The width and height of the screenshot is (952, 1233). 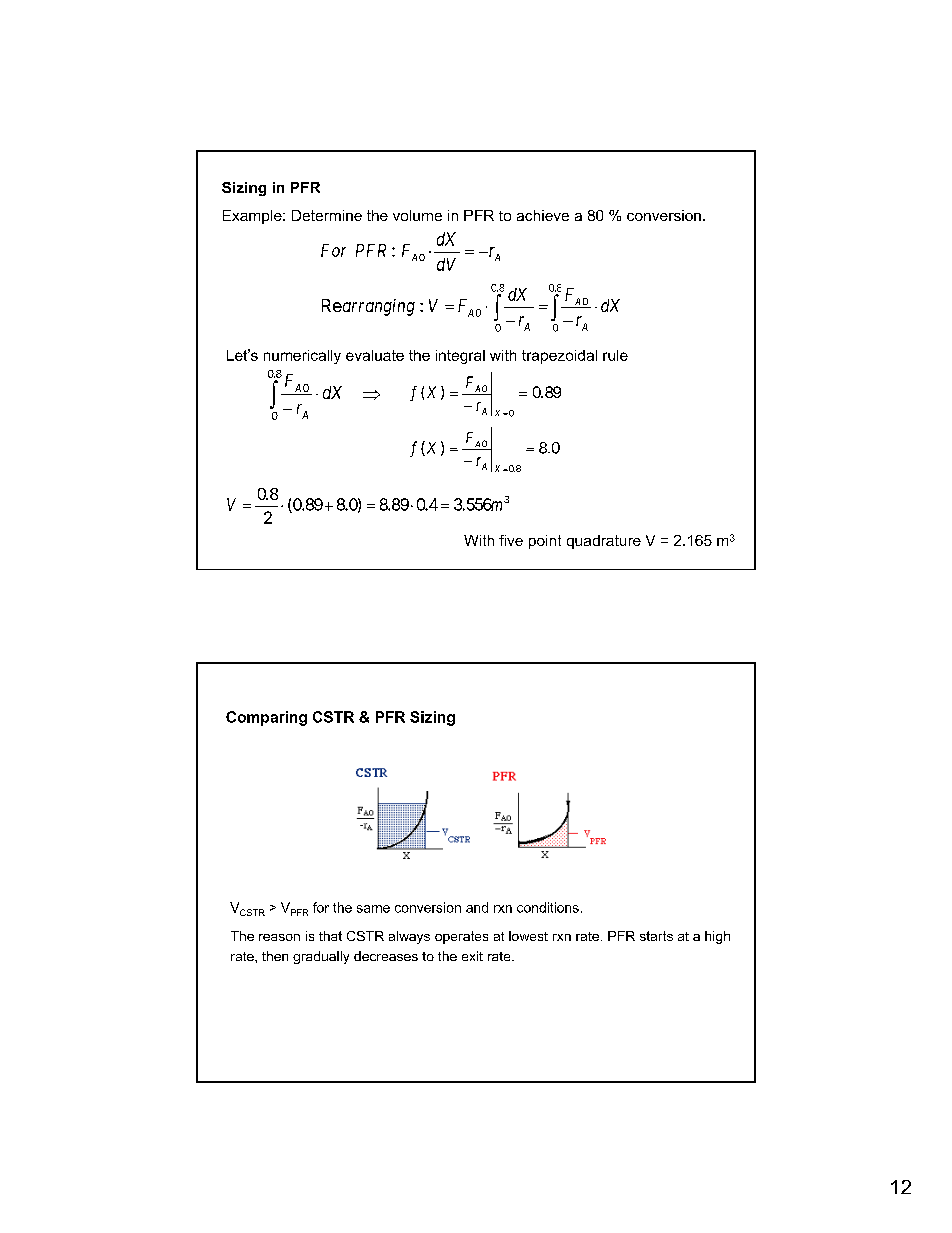 I want to click on conditions, so click(x=548, y=907).
